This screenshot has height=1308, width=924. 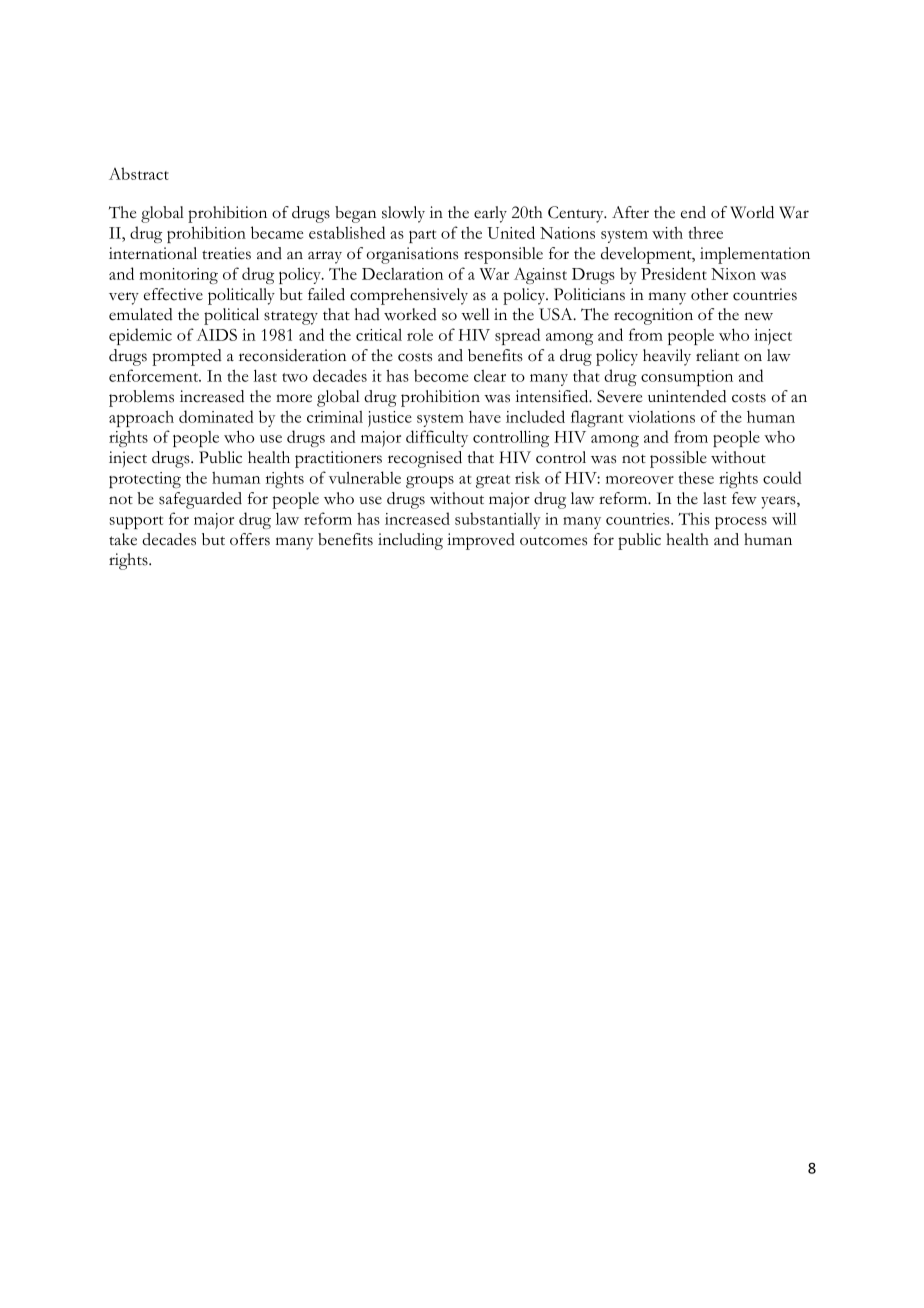 What do you see at coordinates (412, 255) in the screenshot?
I see `organisations` at bounding box center [412, 255].
